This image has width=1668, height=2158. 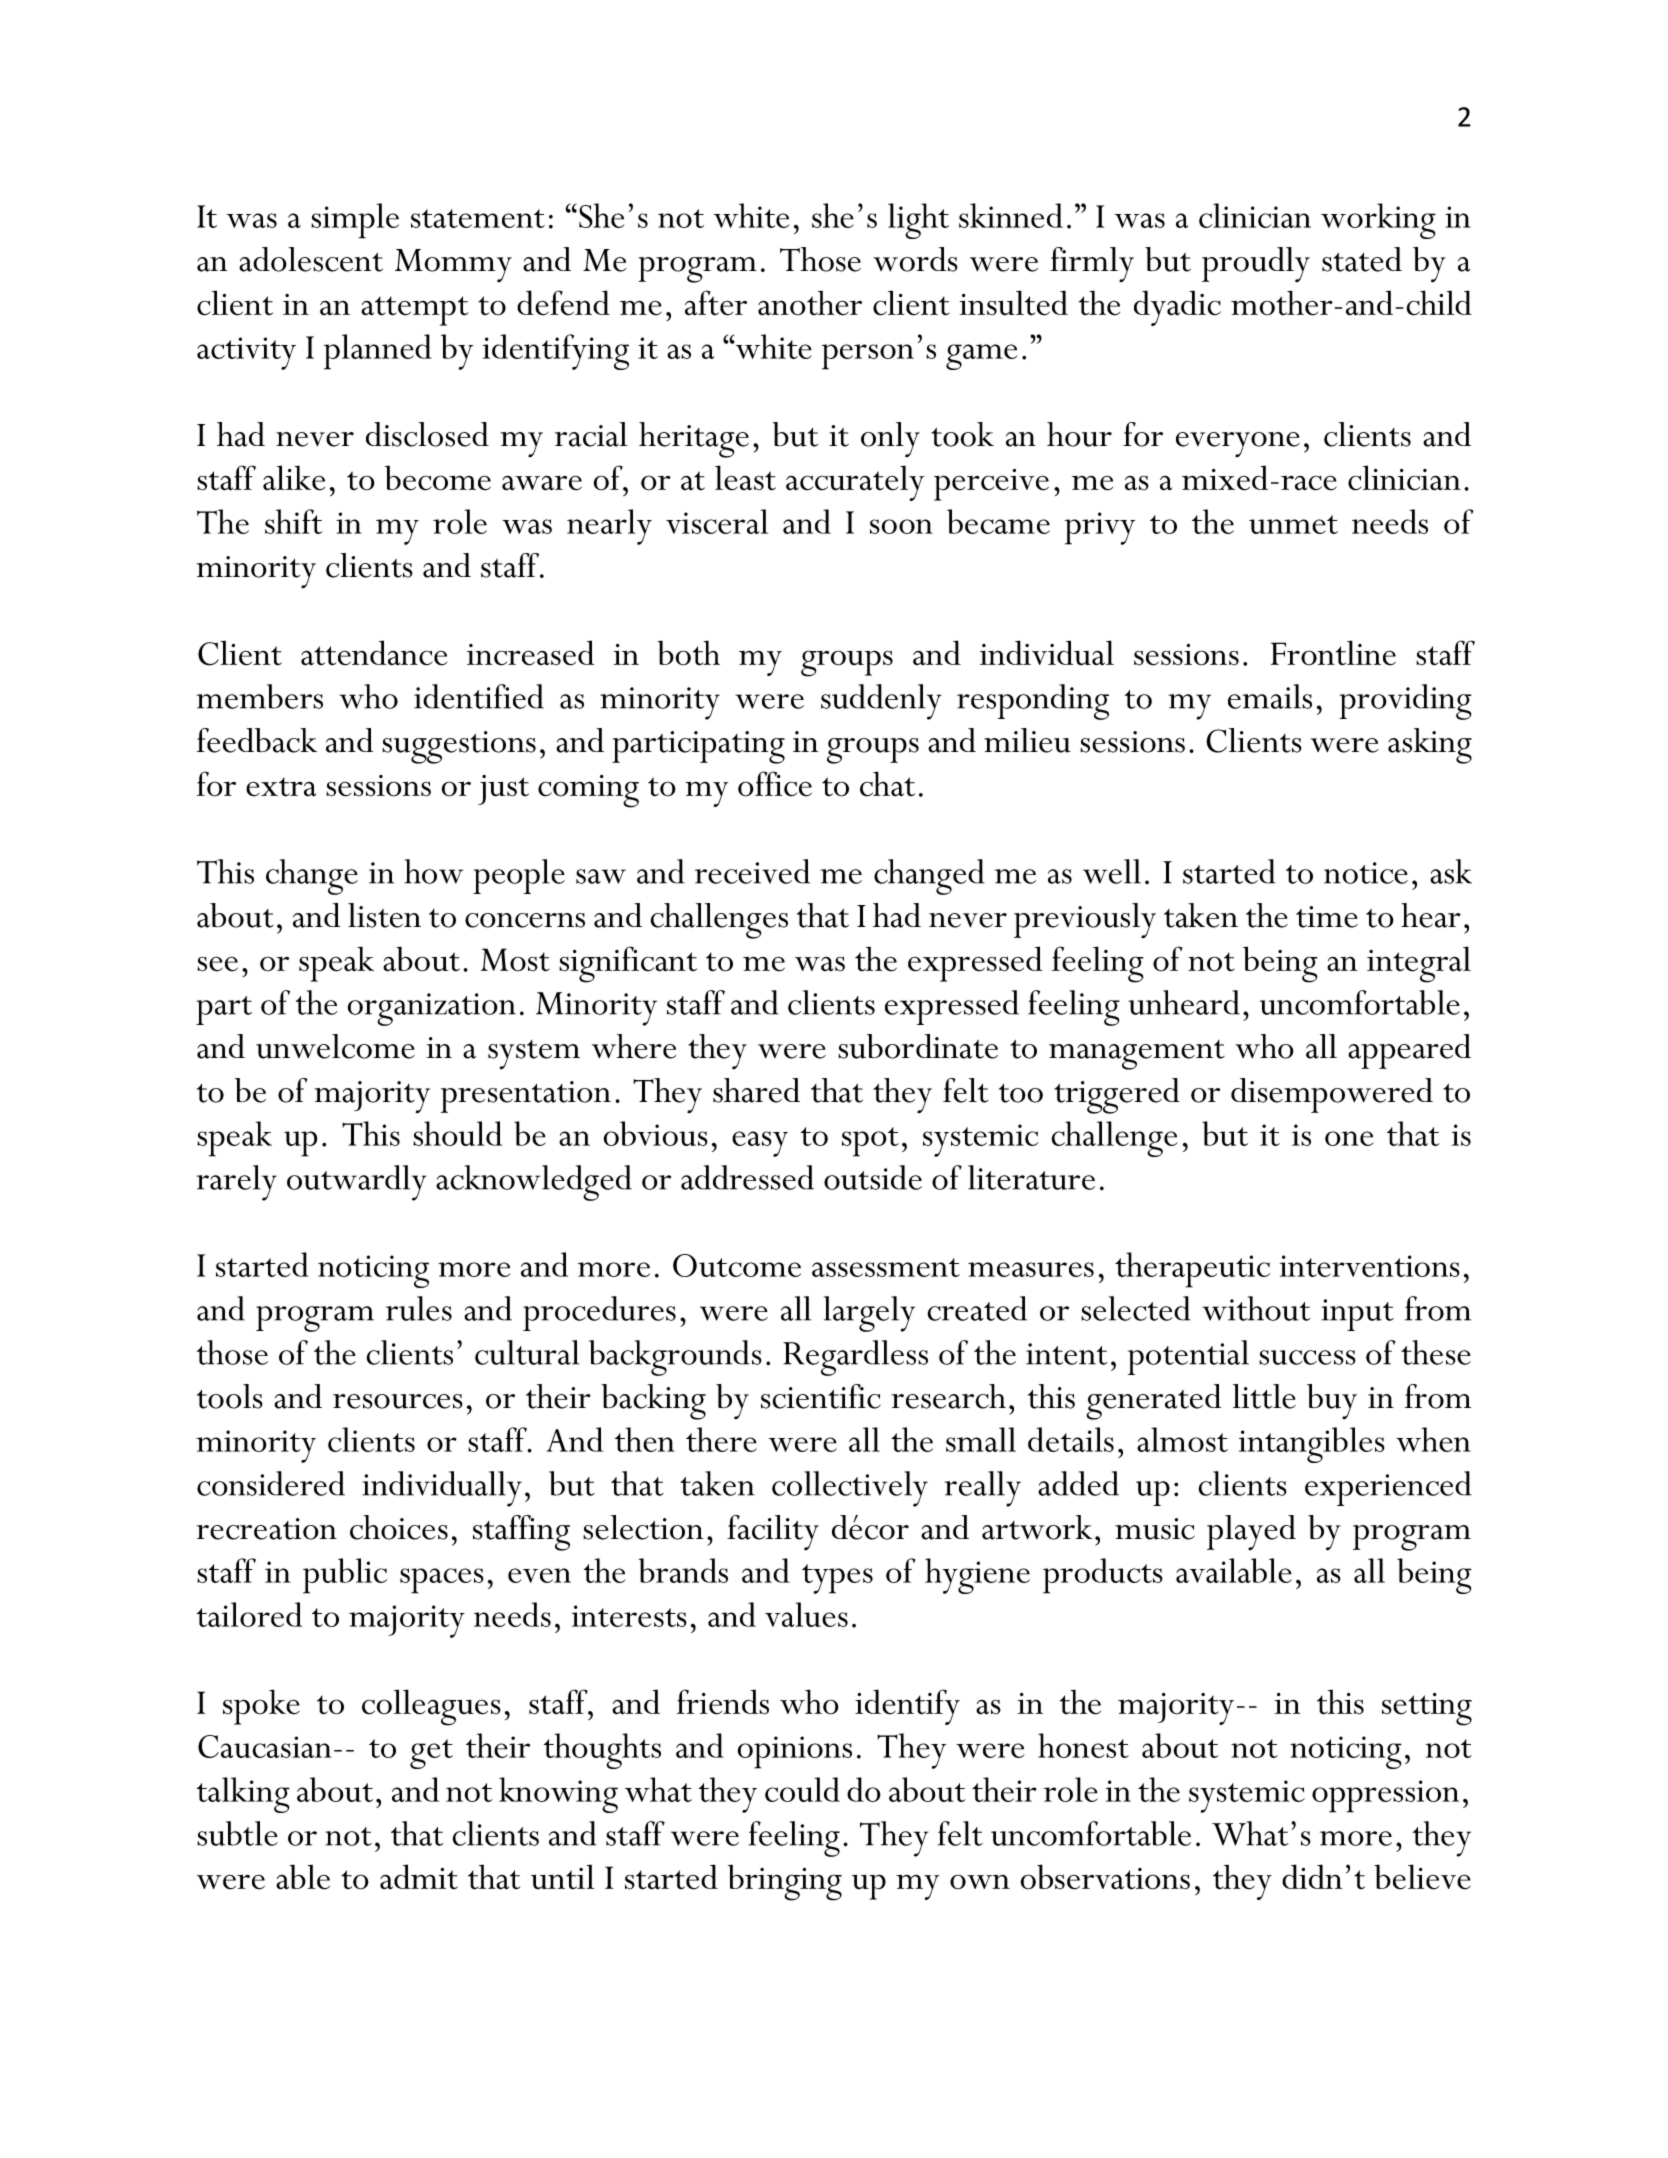 What do you see at coordinates (918, 1046) in the image?
I see `subordinate` at bounding box center [918, 1046].
